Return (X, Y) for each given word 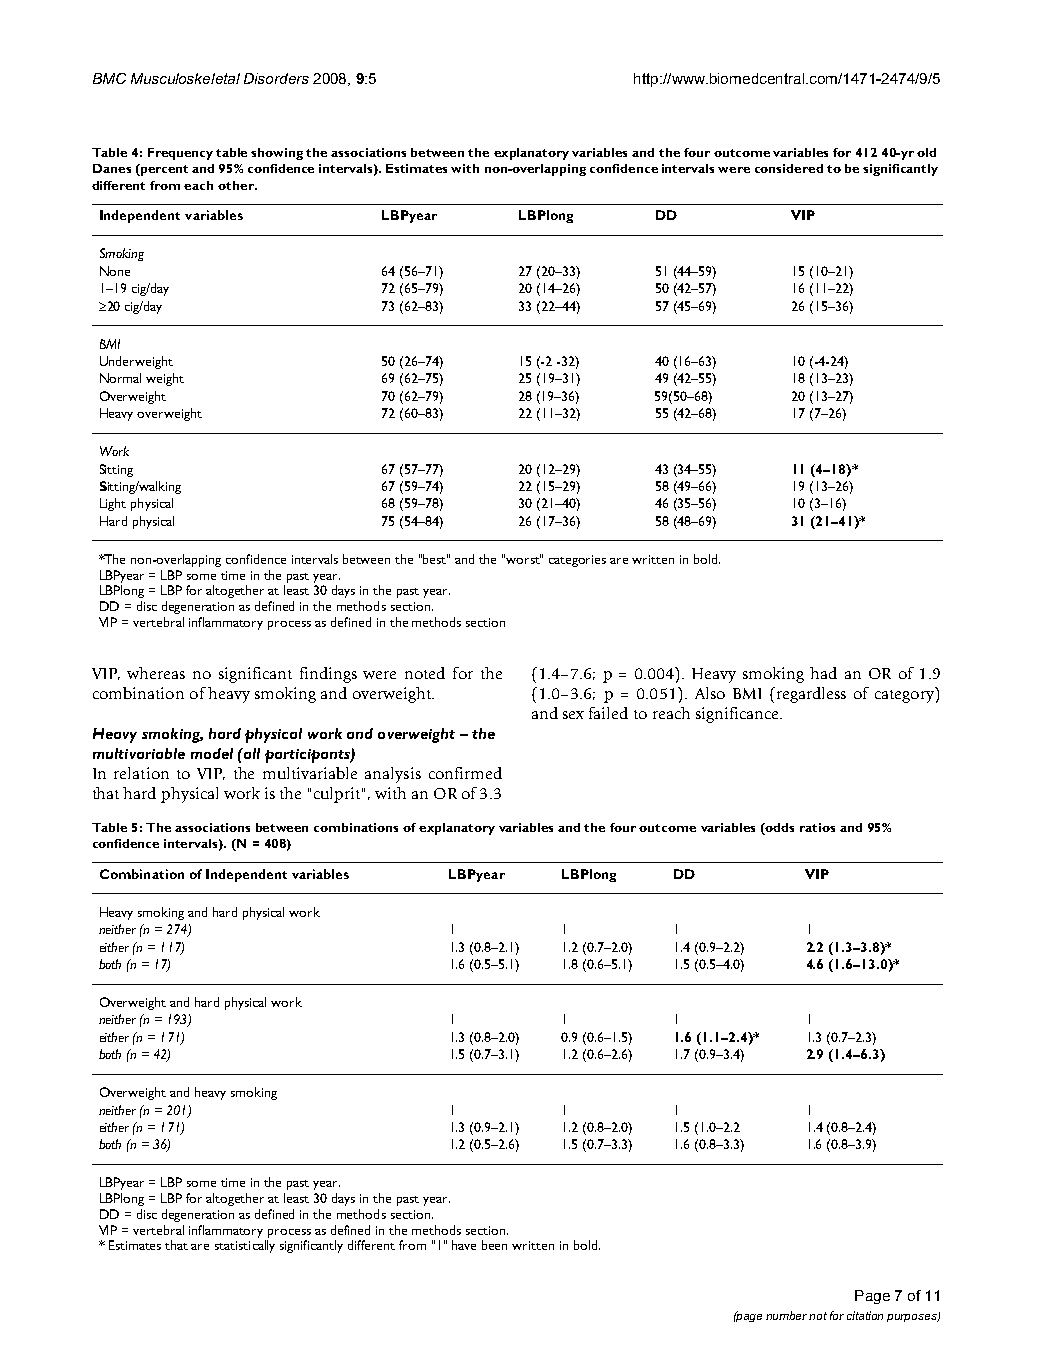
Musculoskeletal (185, 78)
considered (789, 168)
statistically (245, 1246)
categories (577, 561)
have (464, 1245)
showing (277, 154)
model (212, 753)
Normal (120, 378)
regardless (811, 695)
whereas (156, 673)
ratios (817, 827)
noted (425, 673)
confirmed (465, 773)
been (494, 1245)
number (788, 1315)
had (823, 673)
